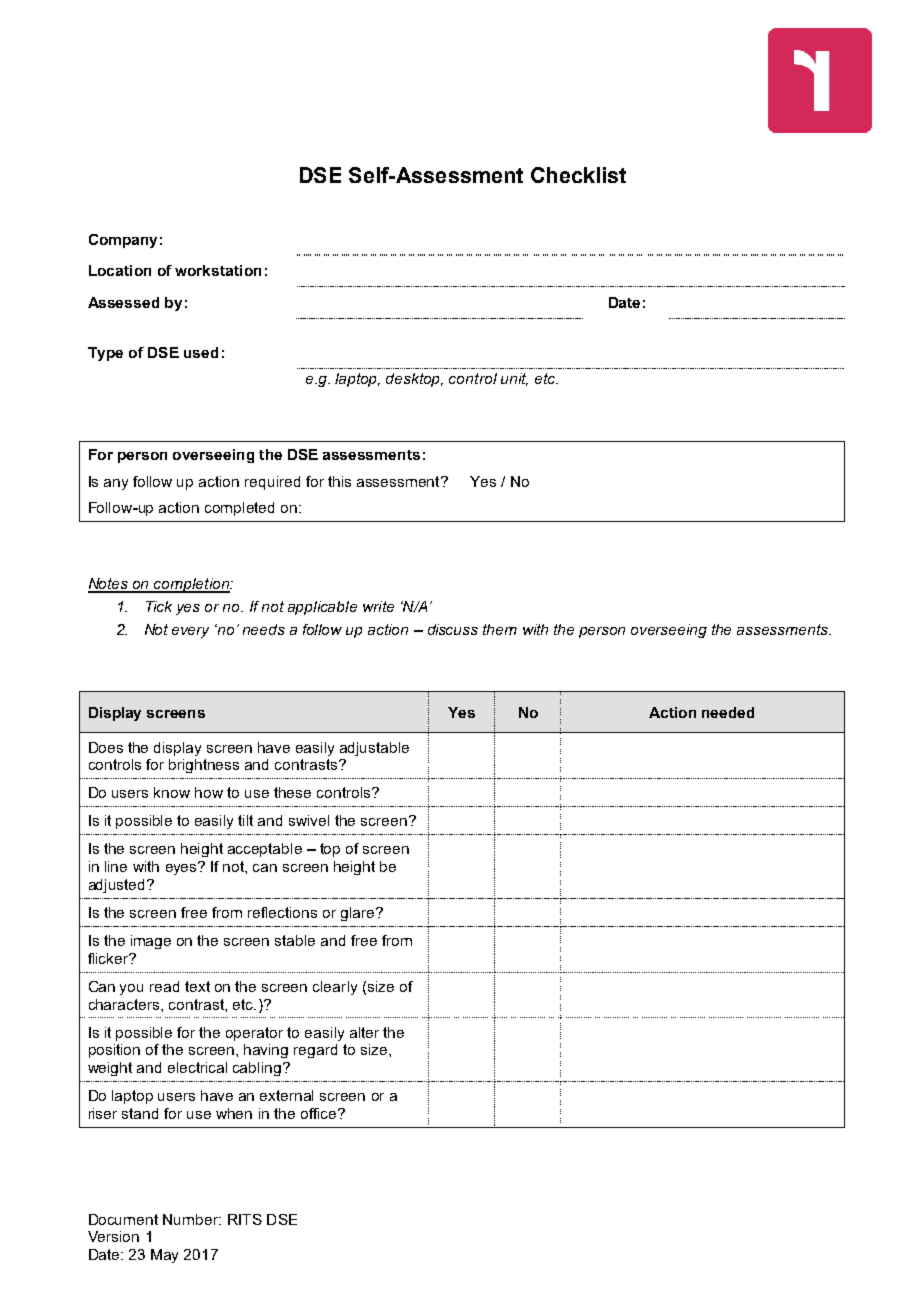 This screenshot has height=1308, width=924. I want to click on Number, so click(192, 1219).
